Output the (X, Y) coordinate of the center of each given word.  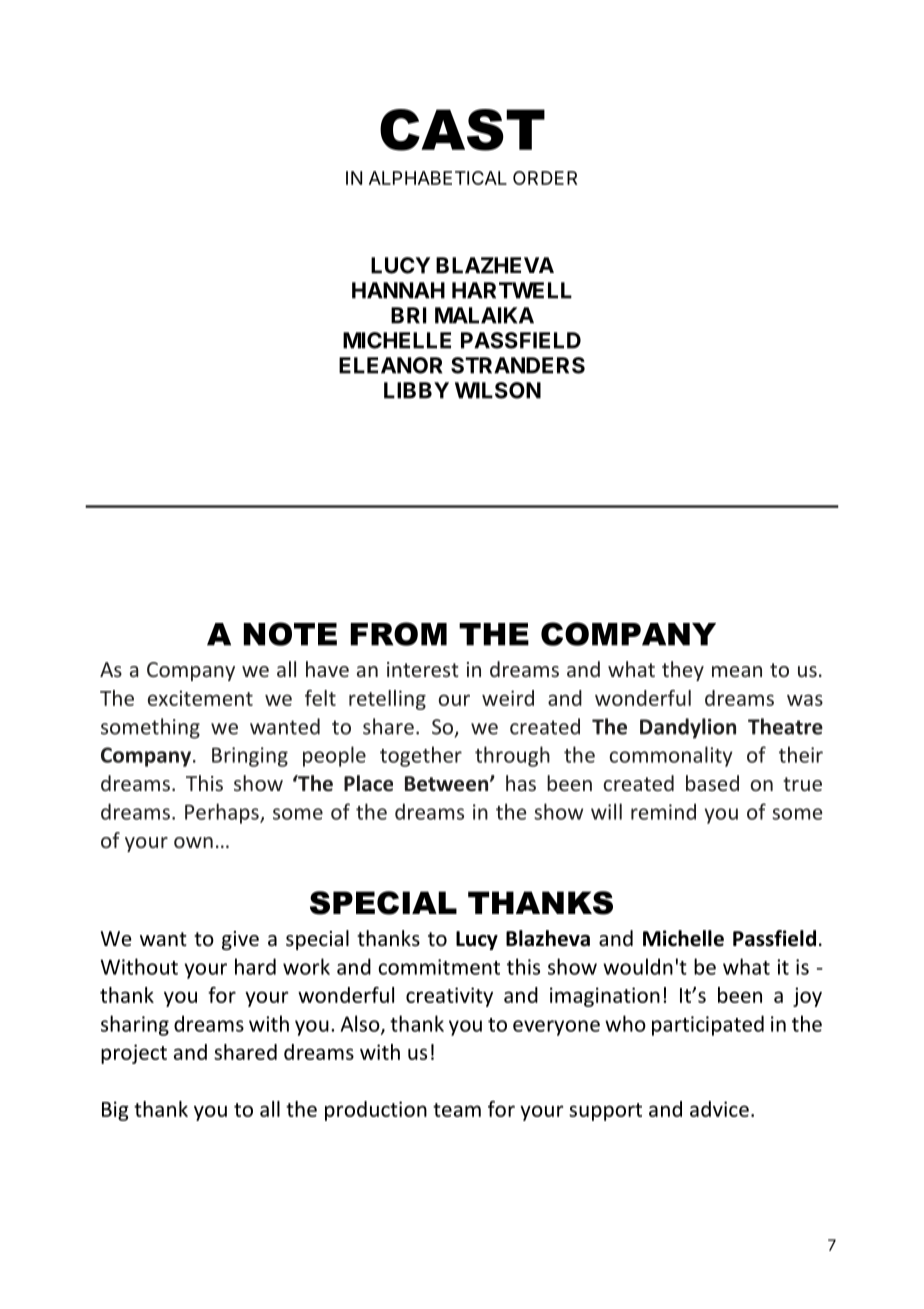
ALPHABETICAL (438, 178)
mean (737, 671)
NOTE (290, 634)
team (457, 1110)
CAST (462, 130)
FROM (399, 634)
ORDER (545, 178)
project (134, 1054)
